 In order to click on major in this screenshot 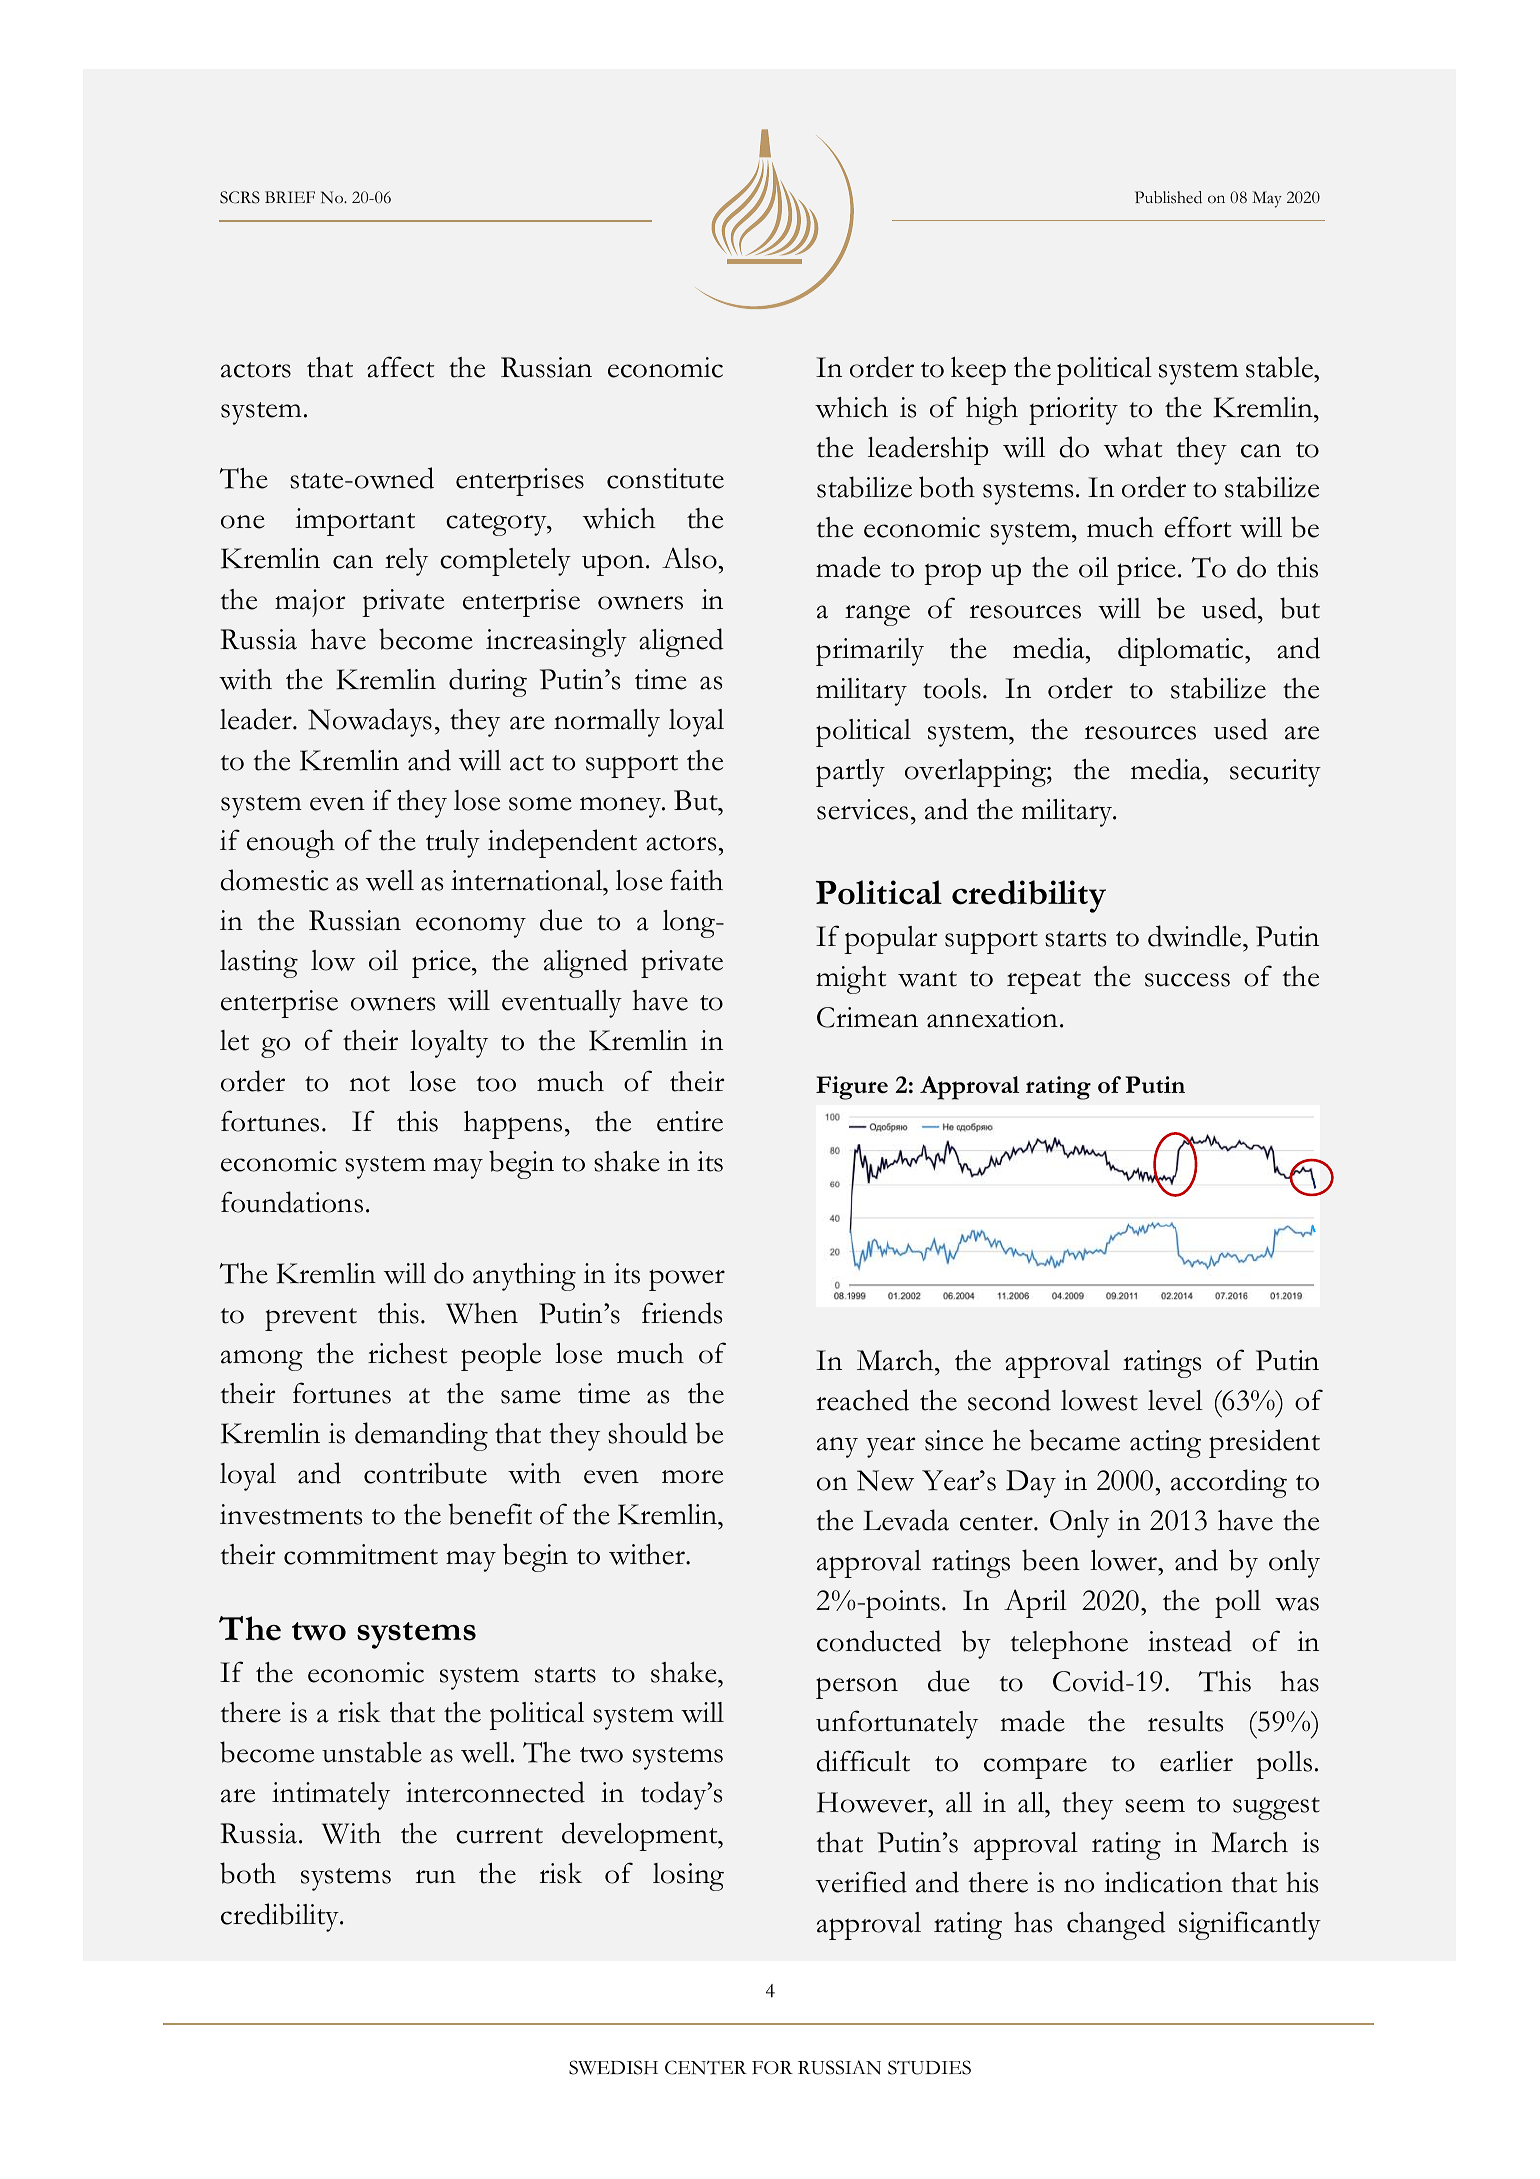, I will do `click(310, 603)`.
